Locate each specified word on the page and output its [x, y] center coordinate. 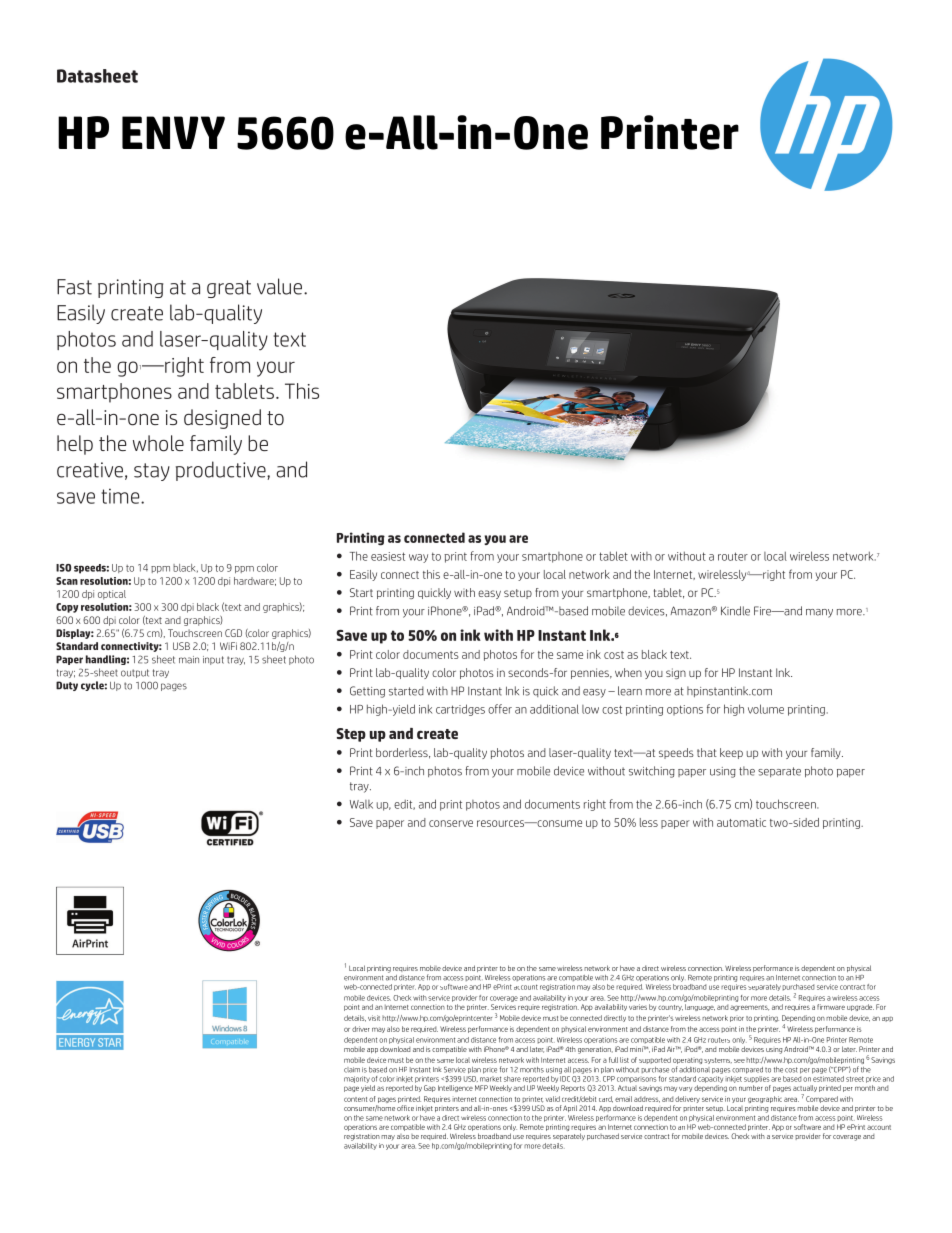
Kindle [735, 611]
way [418, 558]
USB [181, 646]
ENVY [173, 132]
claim [352, 1070]
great [229, 289]
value [279, 286]
